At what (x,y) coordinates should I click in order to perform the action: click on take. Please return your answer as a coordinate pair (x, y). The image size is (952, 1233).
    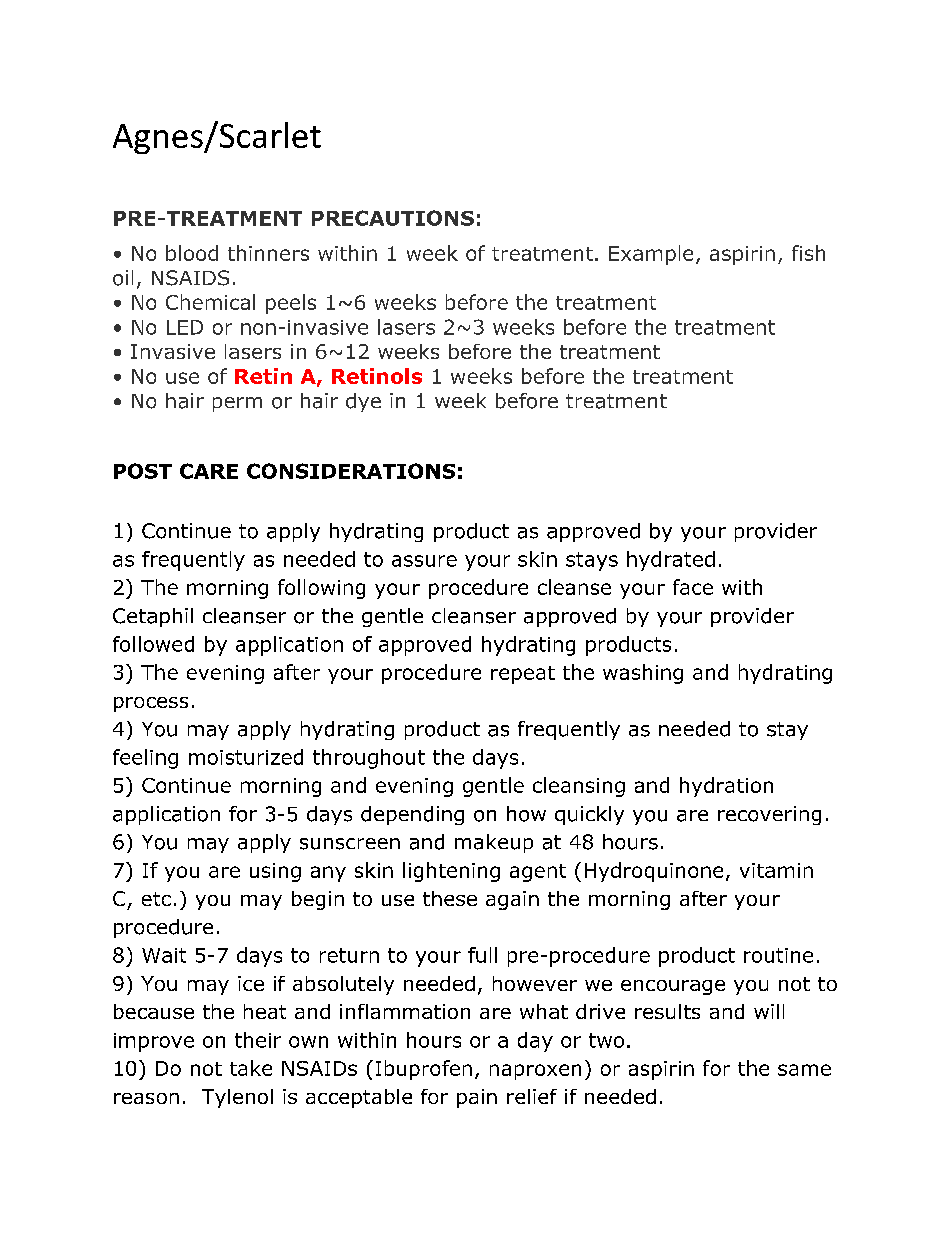
    Looking at the image, I should click on (251, 1068).
